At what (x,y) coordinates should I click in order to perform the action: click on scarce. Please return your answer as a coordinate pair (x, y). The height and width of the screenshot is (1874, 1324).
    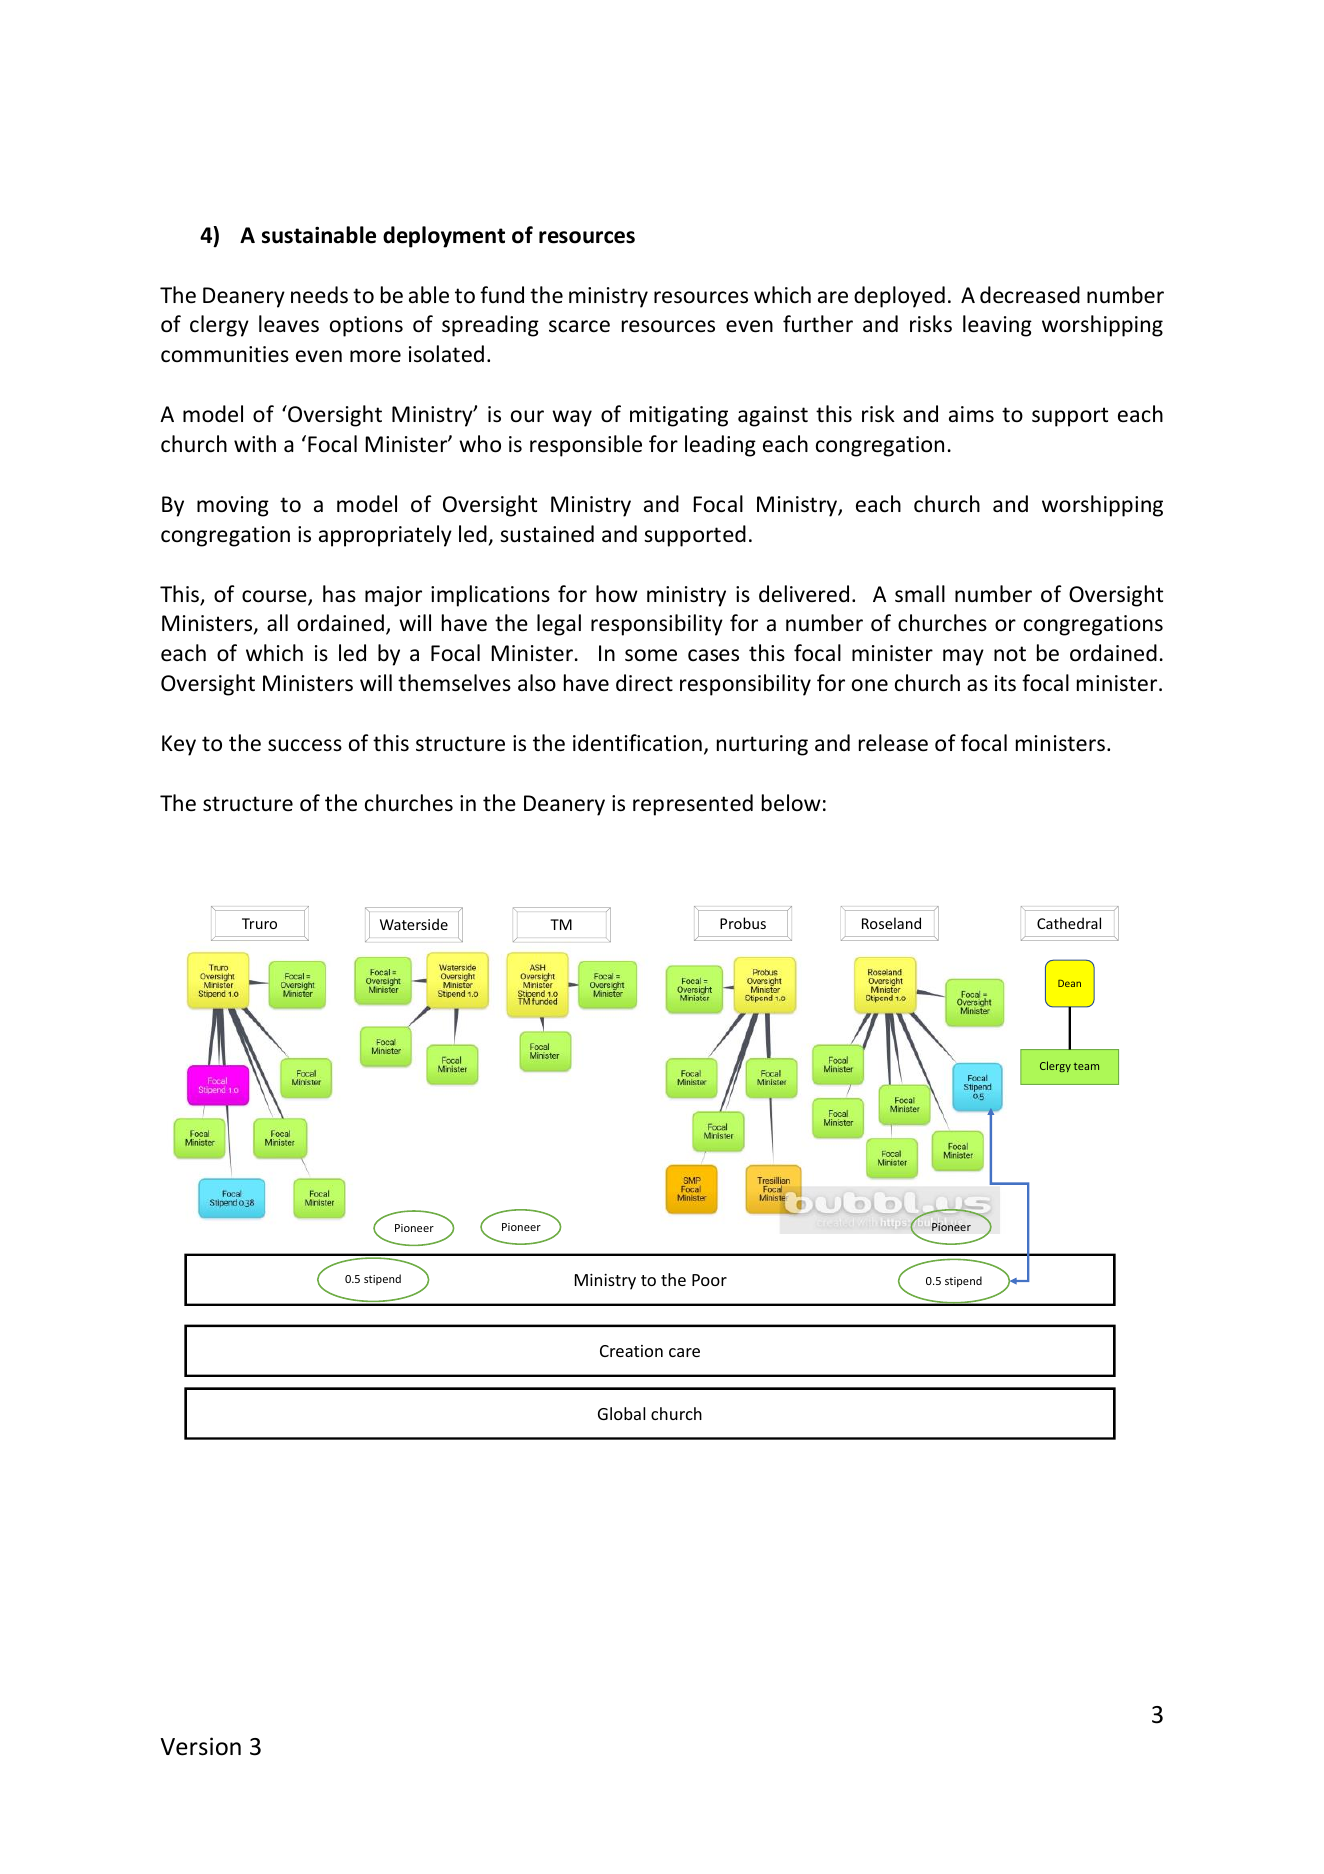
    Looking at the image, I should click on (579, 326).
